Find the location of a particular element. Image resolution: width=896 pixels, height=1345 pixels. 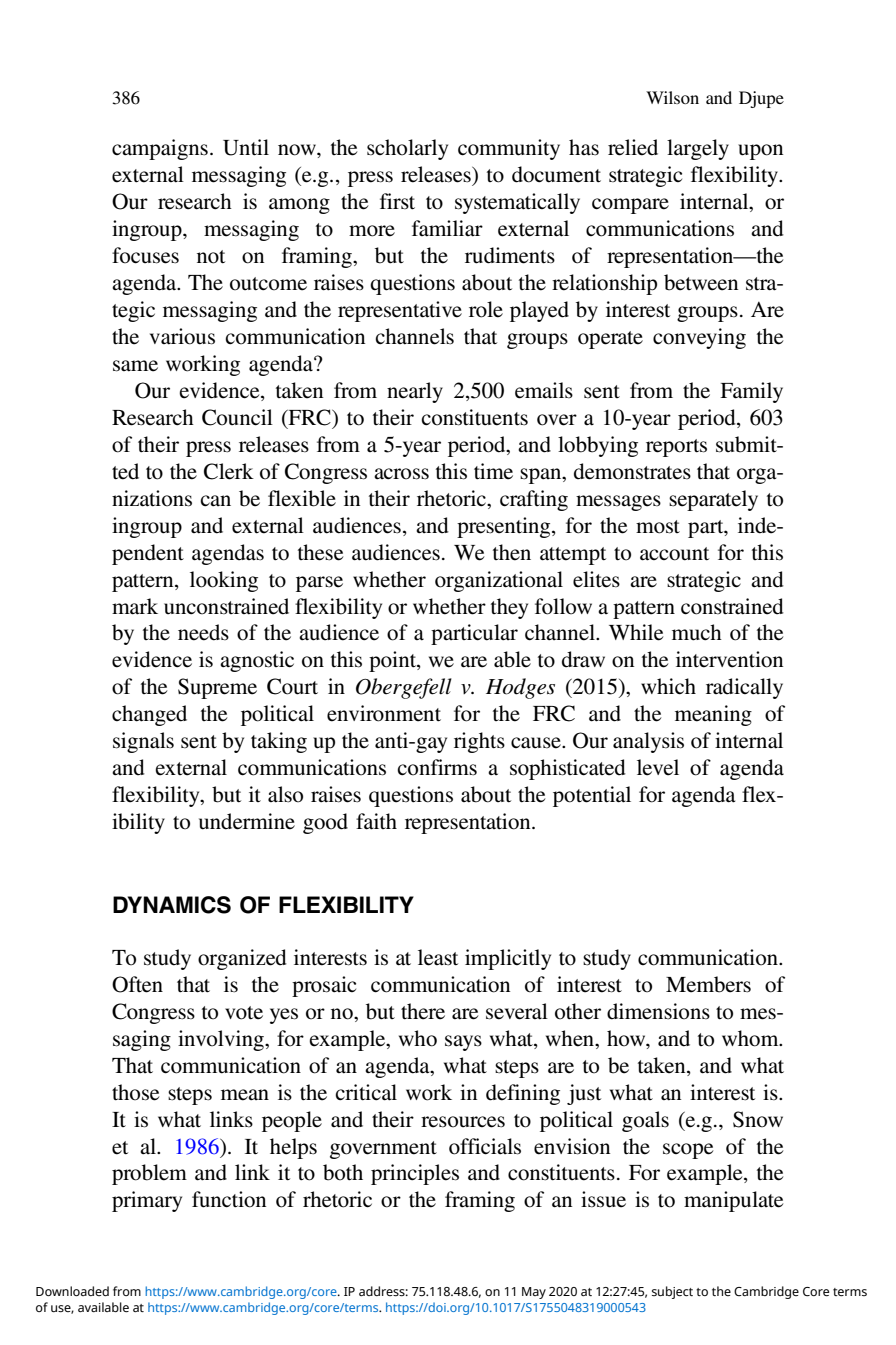

which is located at coordinates (668, 686).
